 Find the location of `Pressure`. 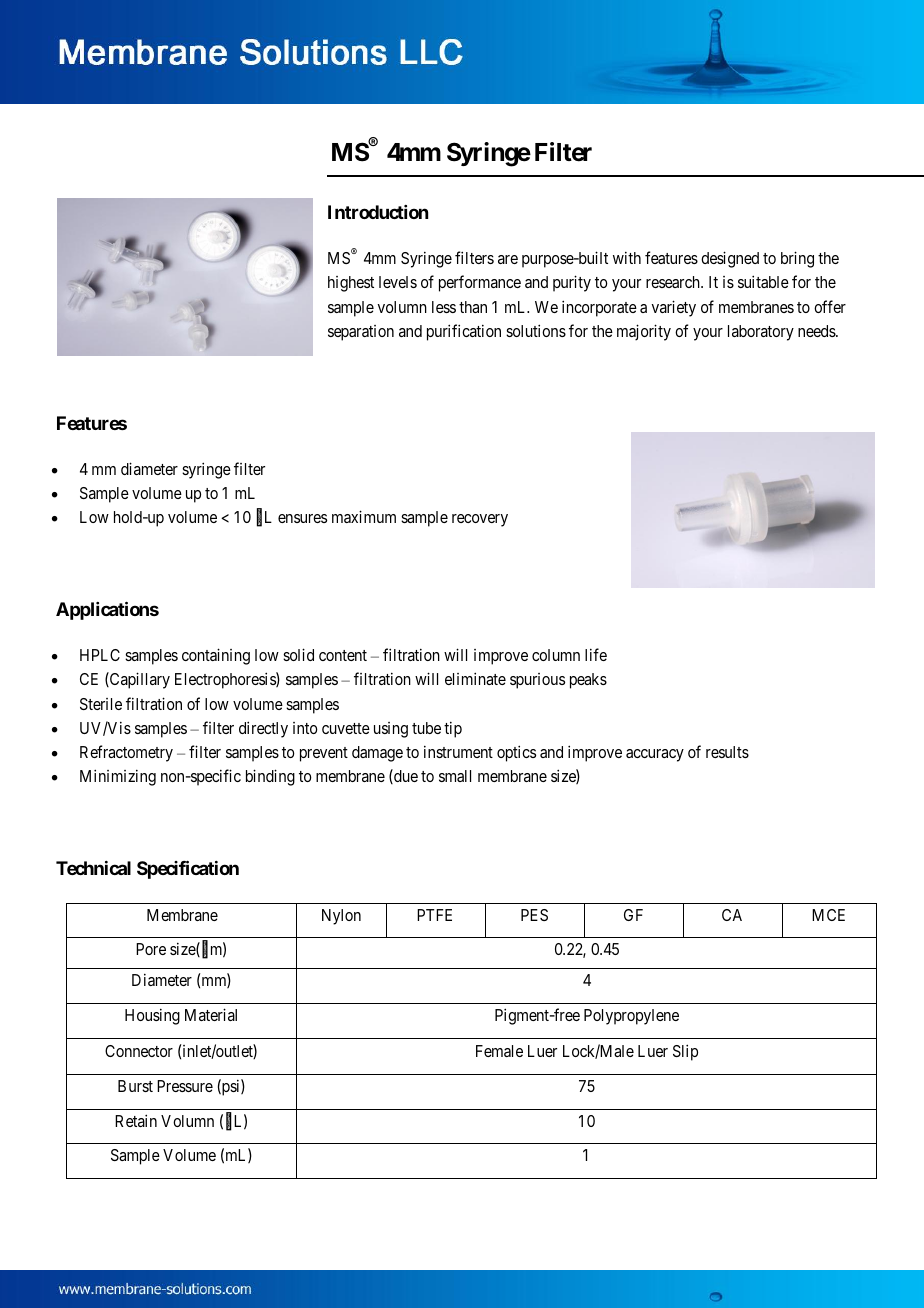

Pressure is located at coordinates (185, 1086).
